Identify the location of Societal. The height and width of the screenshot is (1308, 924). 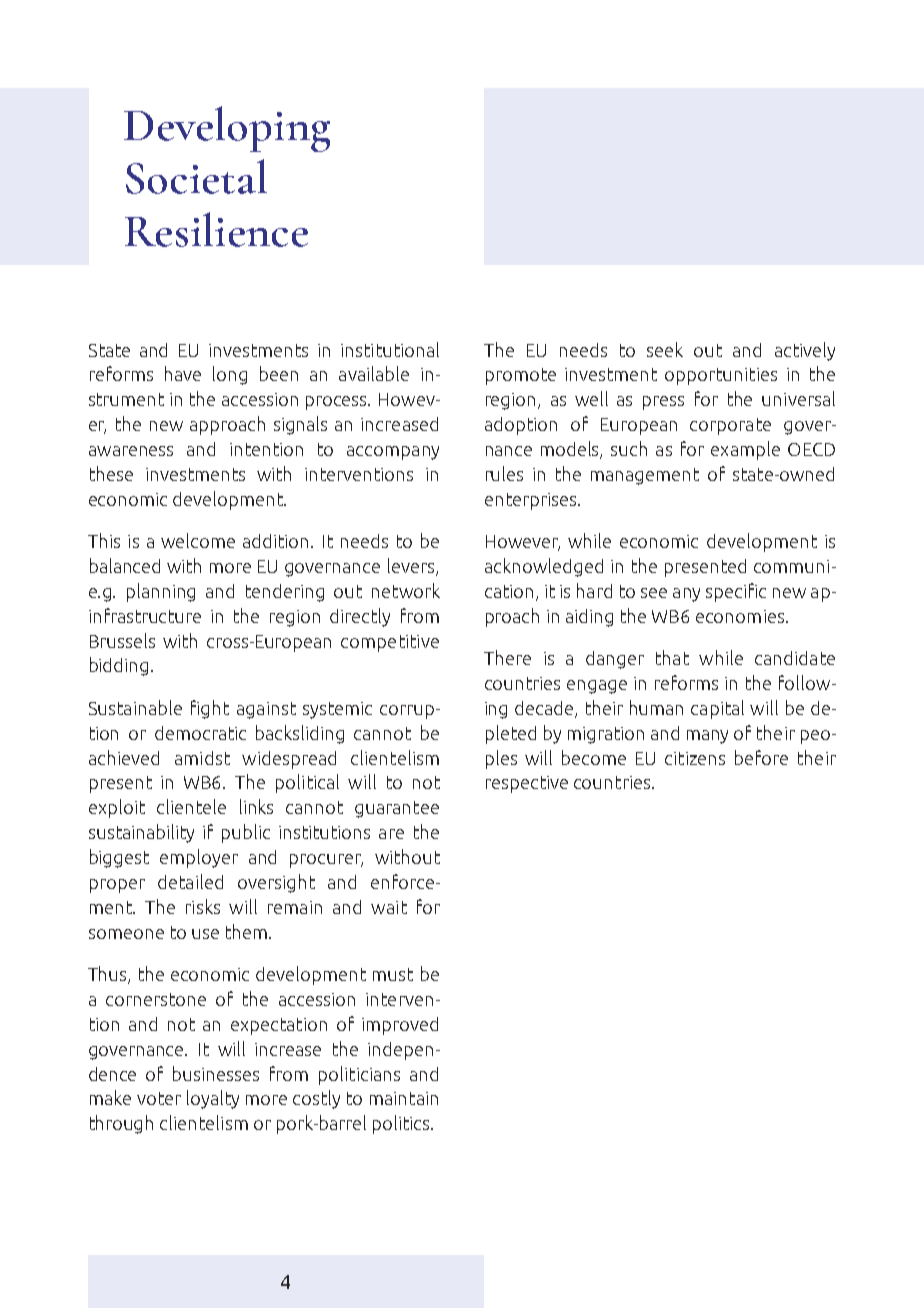
(196, 176).
